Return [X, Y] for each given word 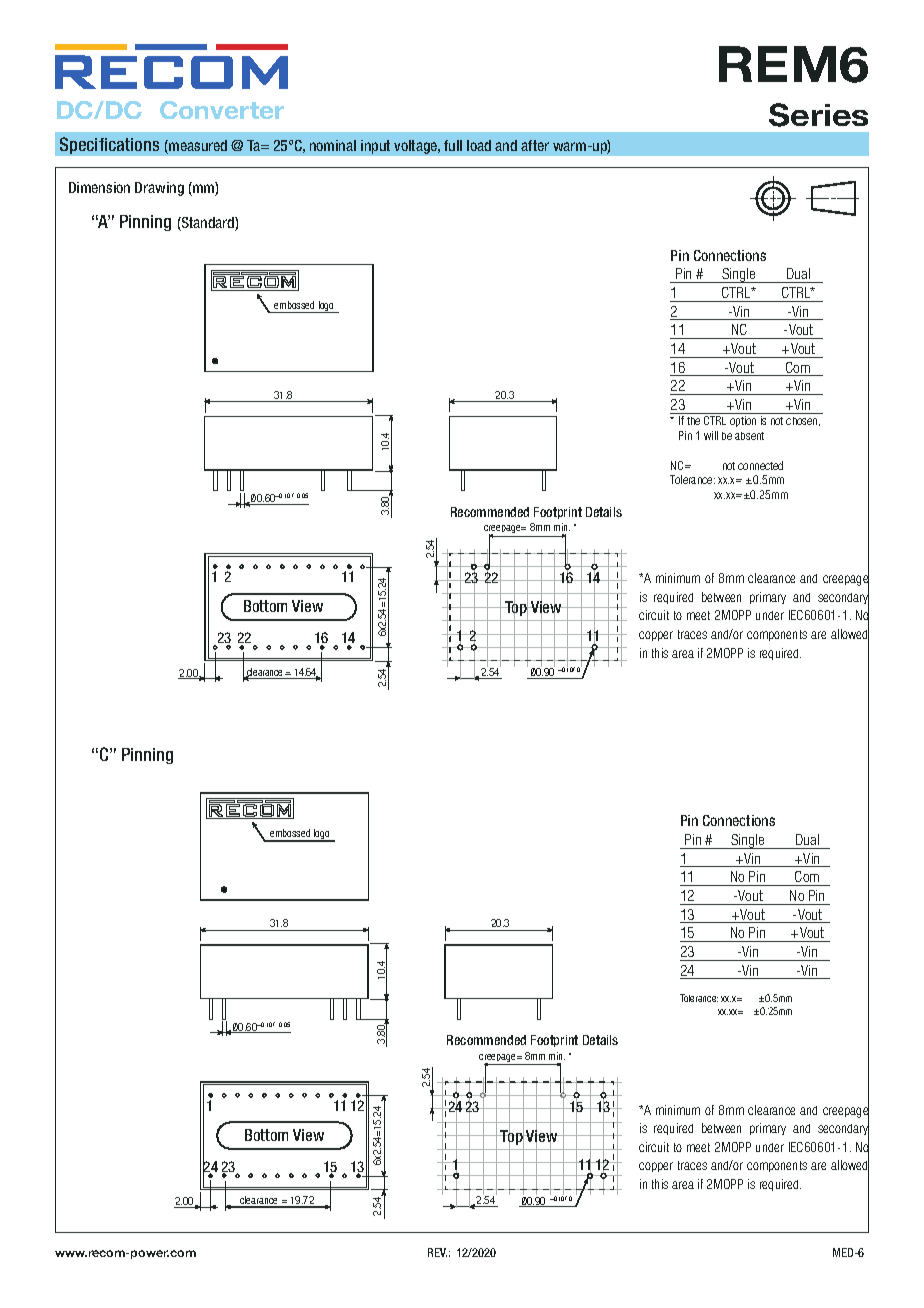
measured [197, 147]
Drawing [159, 189]
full [453, 145]
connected [760, 465]
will [711, 435]
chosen [803, 421]
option [743, 421]
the [693, 421]
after [535, 145]
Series [818, 115]
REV [437, 1252]
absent [749, 436]
